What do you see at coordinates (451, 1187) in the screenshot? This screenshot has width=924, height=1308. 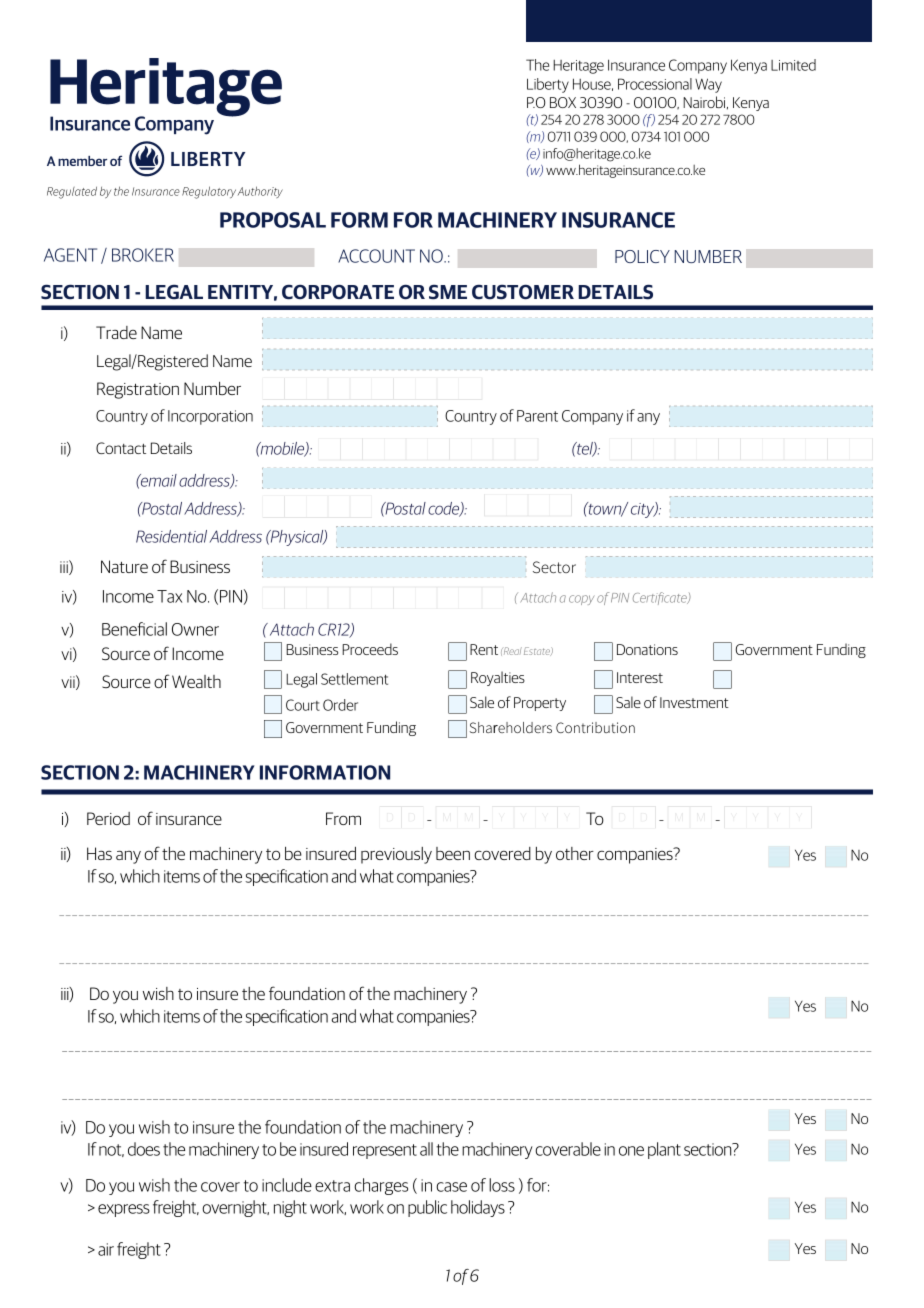 I see `case` at bounding box center [451, 1187].
